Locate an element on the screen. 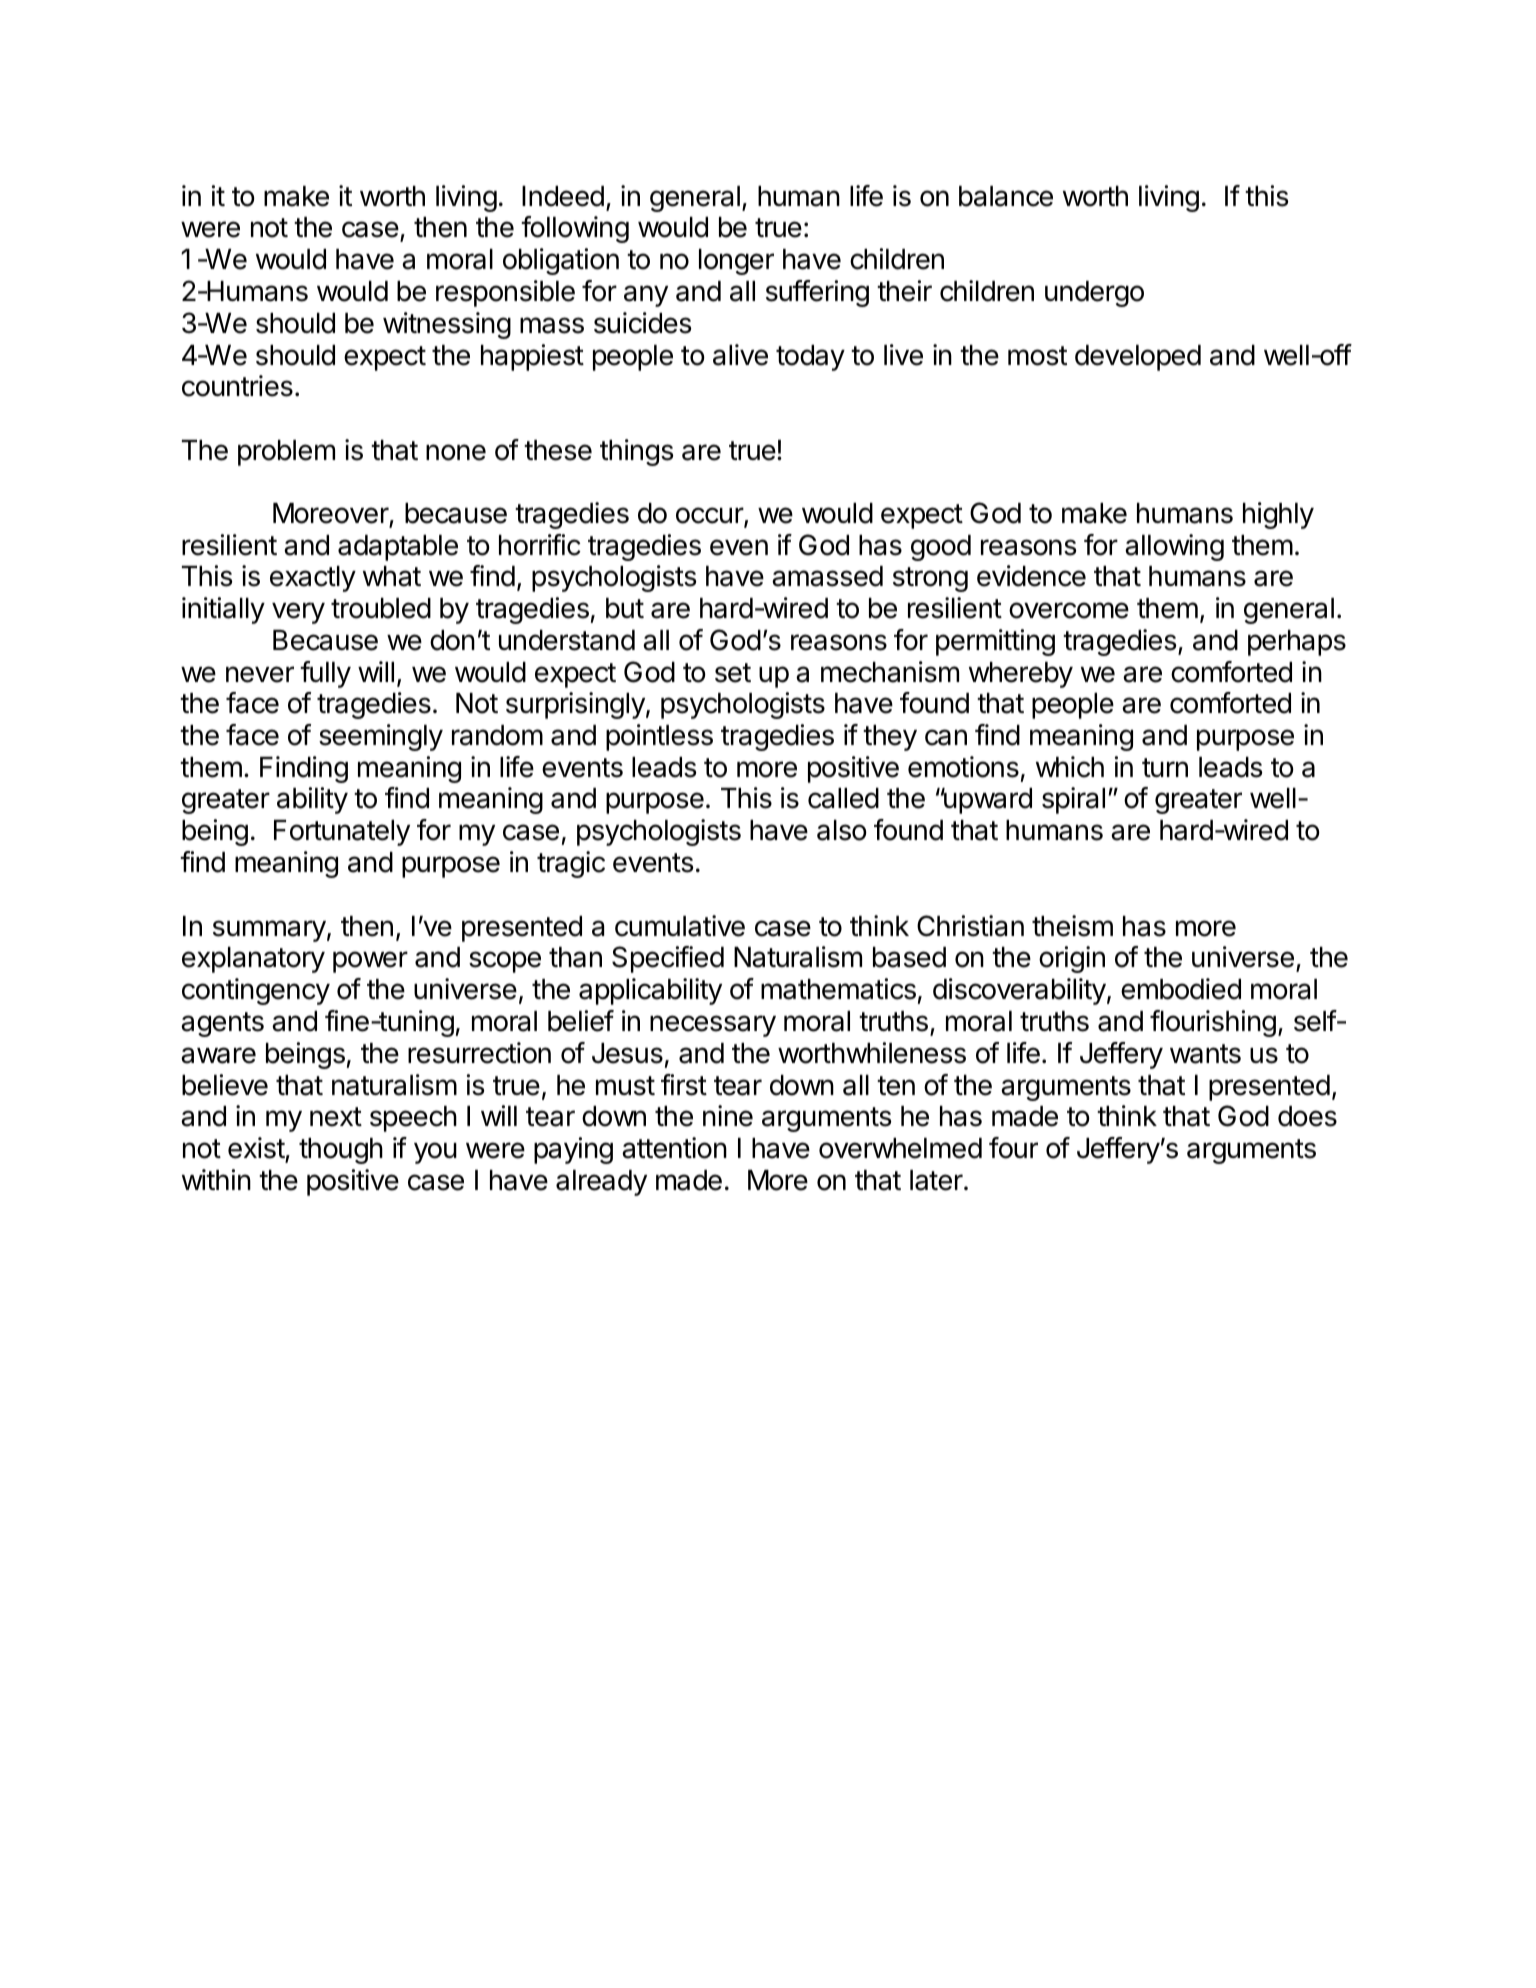 This screenshot has width=1536, height=1988. summary is located at coordinates (269, 931).
